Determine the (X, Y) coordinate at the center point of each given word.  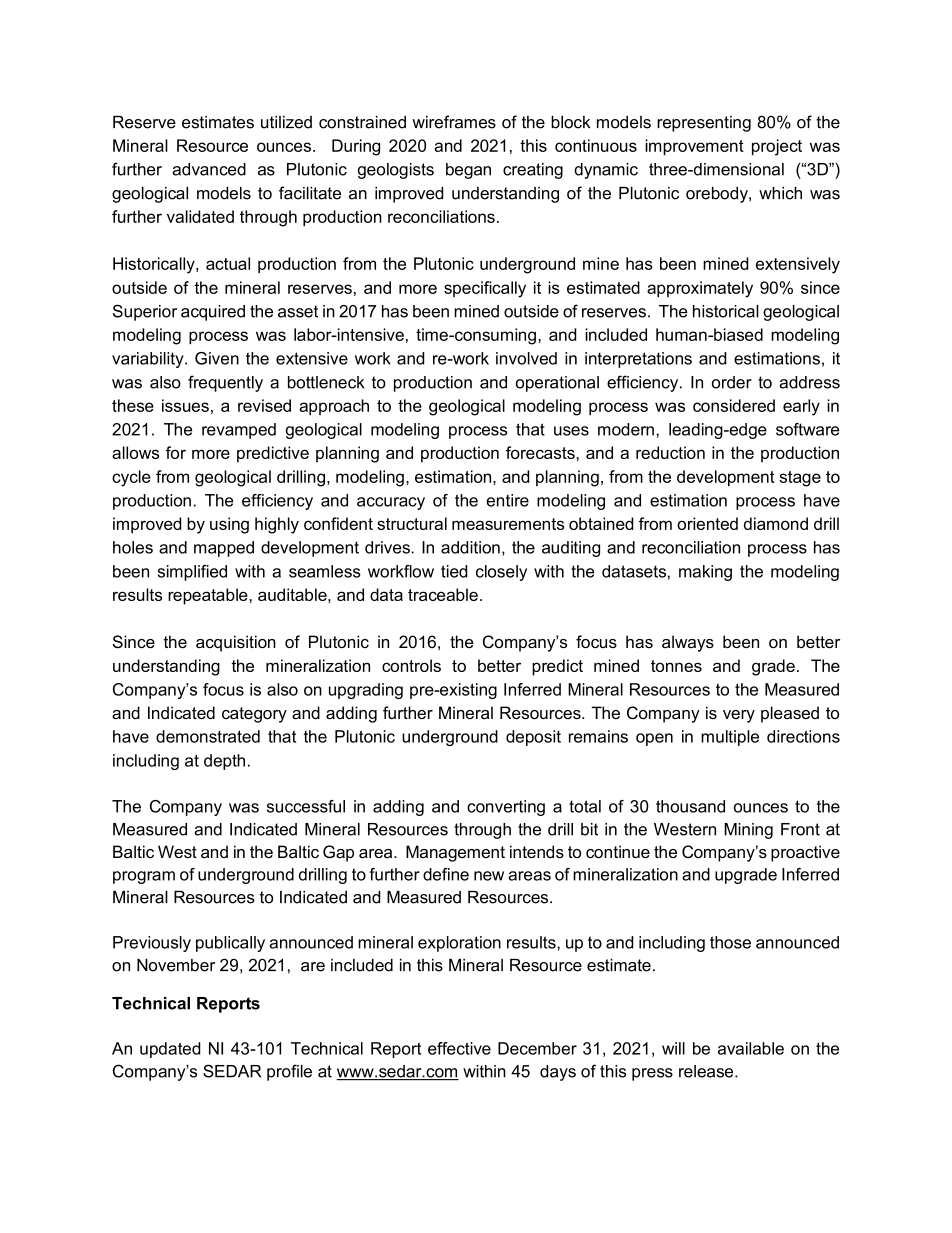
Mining (748, 831)
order (732, 382)
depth (224, 762)
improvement (694, 147)
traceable (443, 594)
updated (170, 1050)
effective (459, 1048)
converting (506, 808)
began (468, 171)
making (705, 573)
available (751, 1048)
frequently (225, 383)
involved (526, 358)
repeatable (209, 596)
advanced (209, 169)
